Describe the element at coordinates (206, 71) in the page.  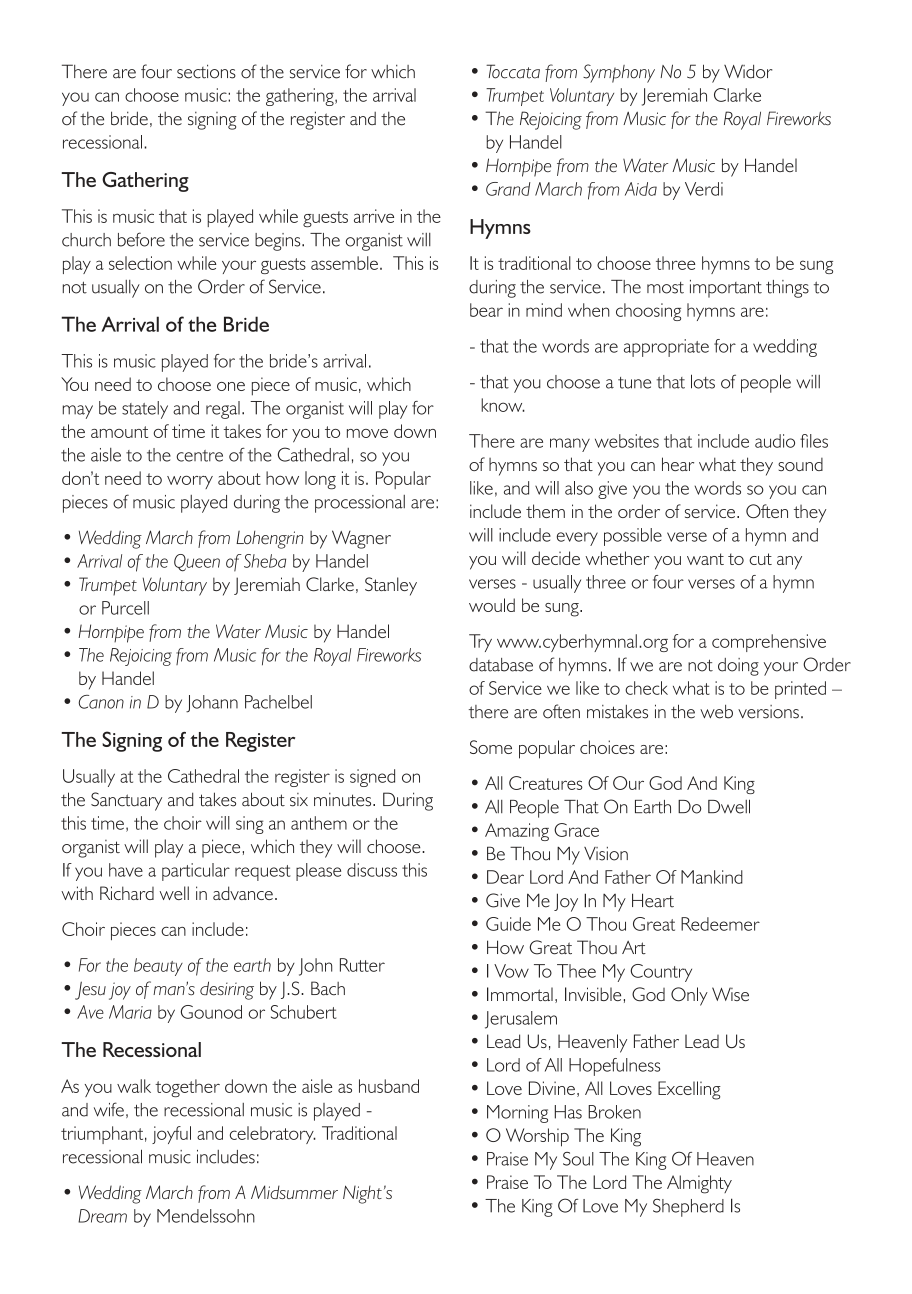
I see `sections` at that location.
